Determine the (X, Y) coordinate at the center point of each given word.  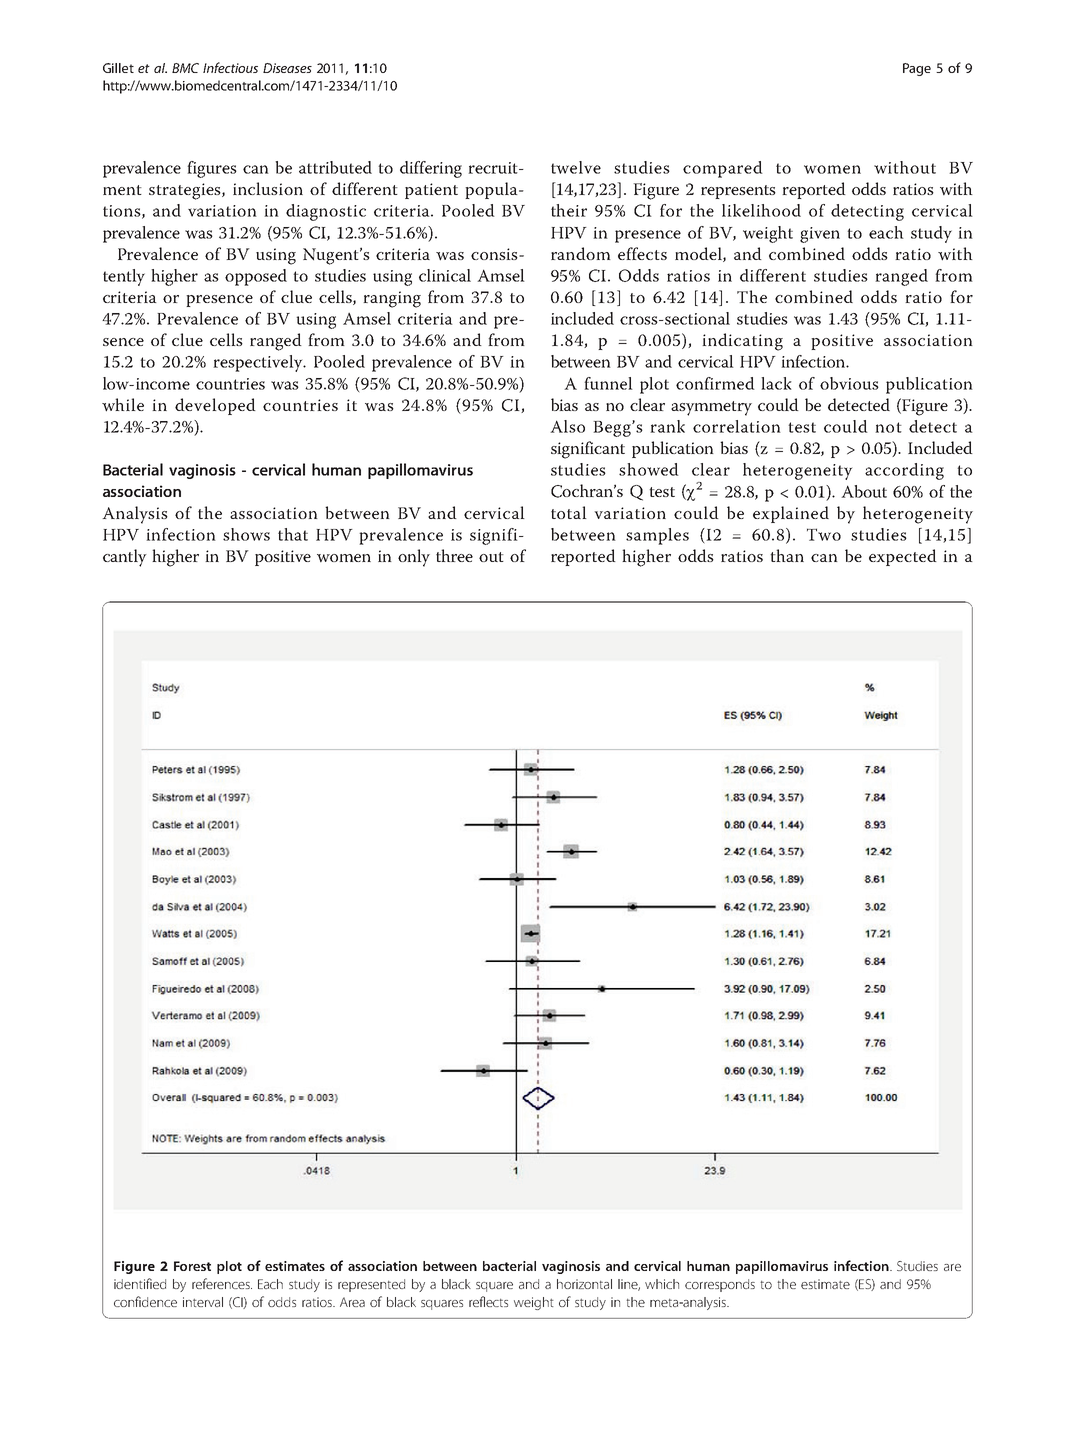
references (222, 1283)
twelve (576, 167)
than (787, 555)
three (454, 555)
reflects (488, 1301)
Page (917, 69)
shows (246, 534)
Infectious (230, 67)
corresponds (720, 1285)
